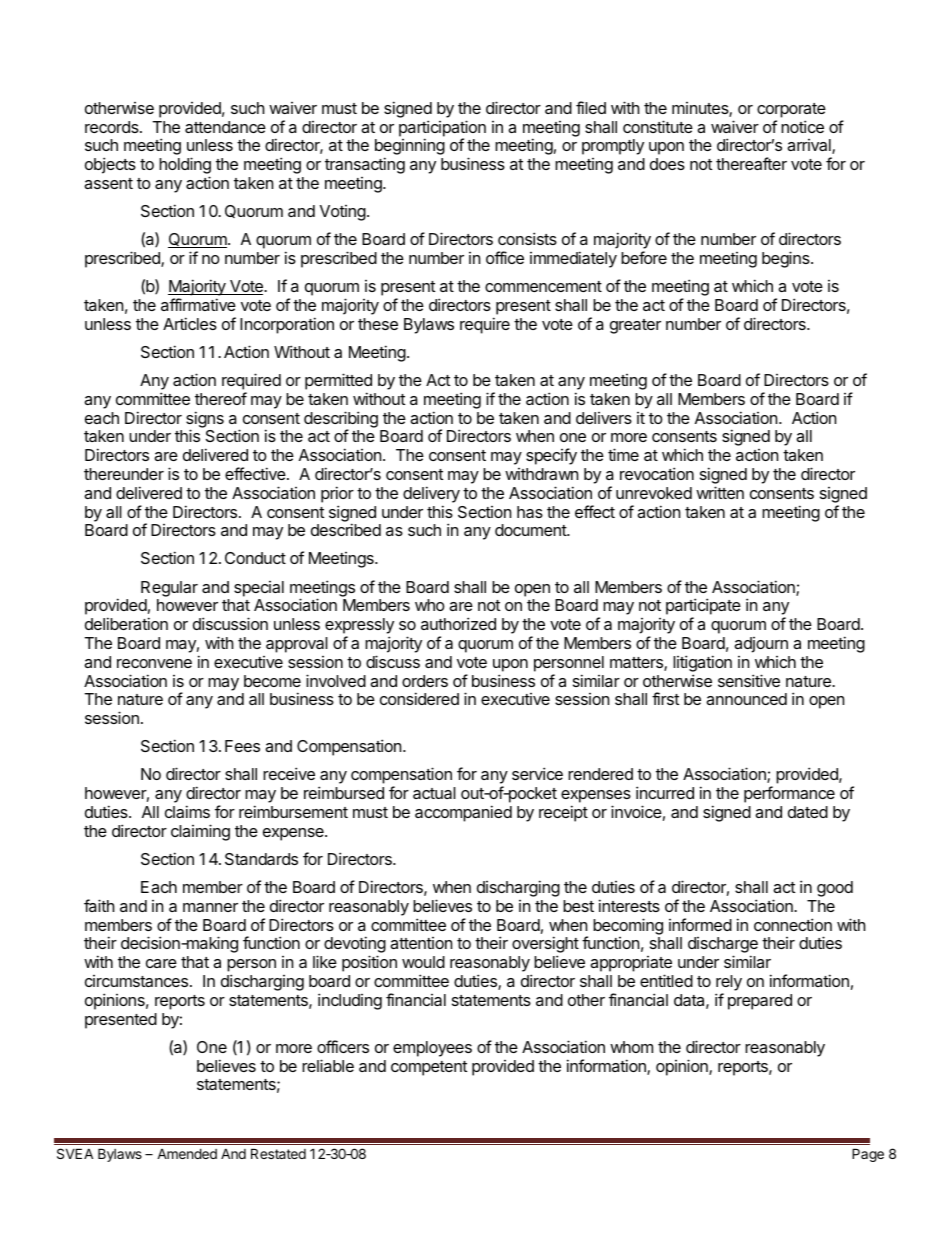  I want to click on Page, so click(868, 1155).
